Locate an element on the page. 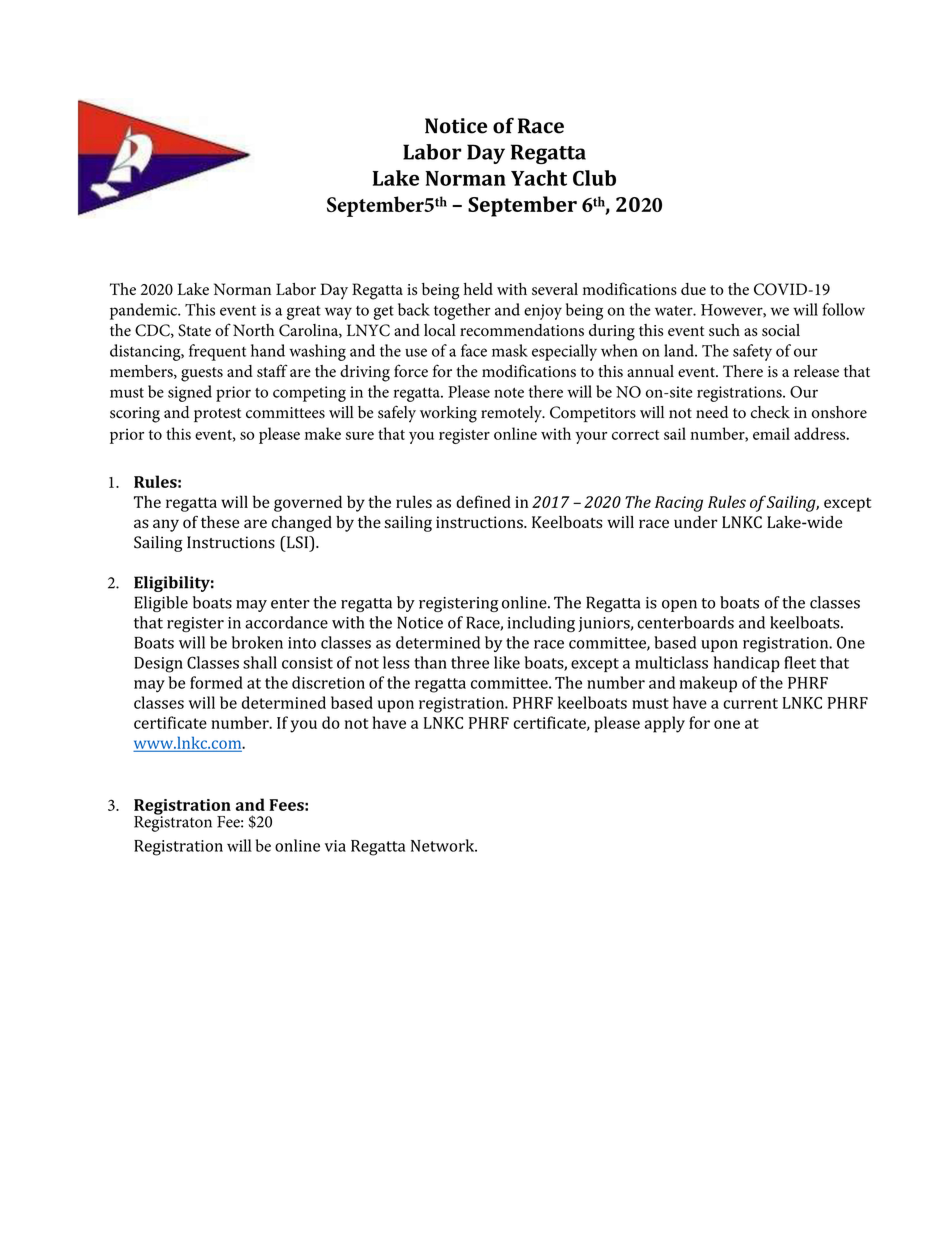  under is located at coordinates (696, 522).
